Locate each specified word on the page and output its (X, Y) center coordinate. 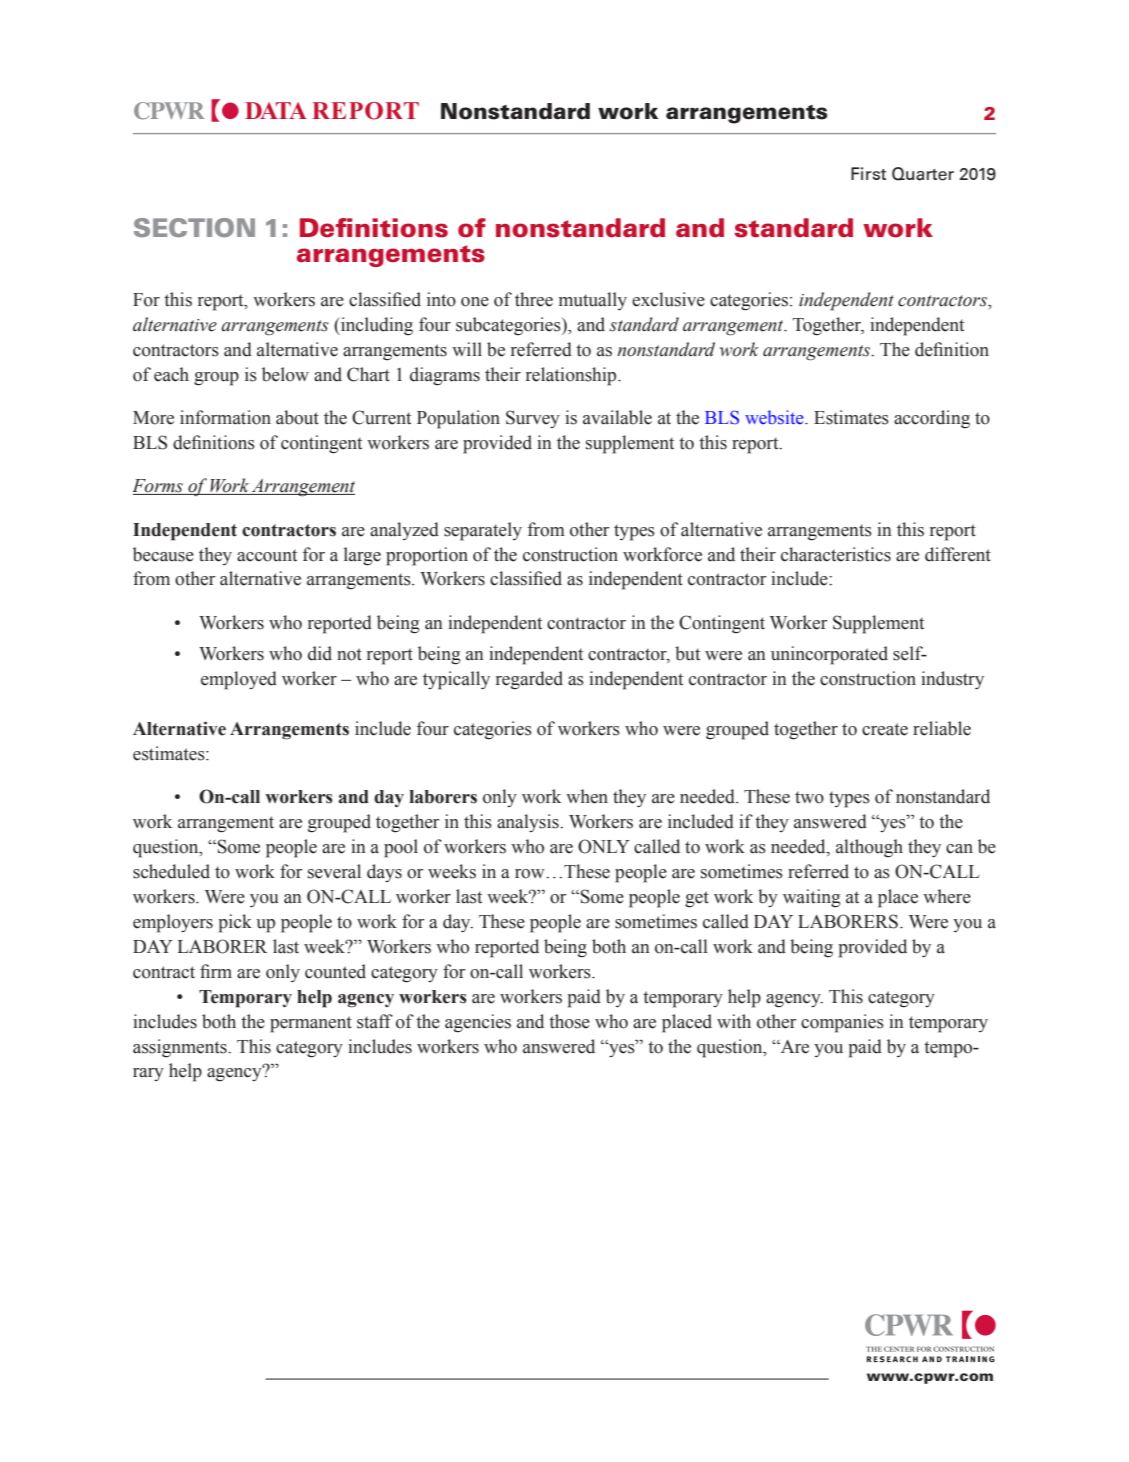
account (267, 555)
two (809, 797)
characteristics (836, 554)
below (285, 374)
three (534, 299)
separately (483, 531)
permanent (311, 1024)
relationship (572, 376)
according (932, 419)
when (587, 796)
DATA (276, 110)
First (868, 173)
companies (842, 1023)
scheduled (171, 871)
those (569, 1021)
